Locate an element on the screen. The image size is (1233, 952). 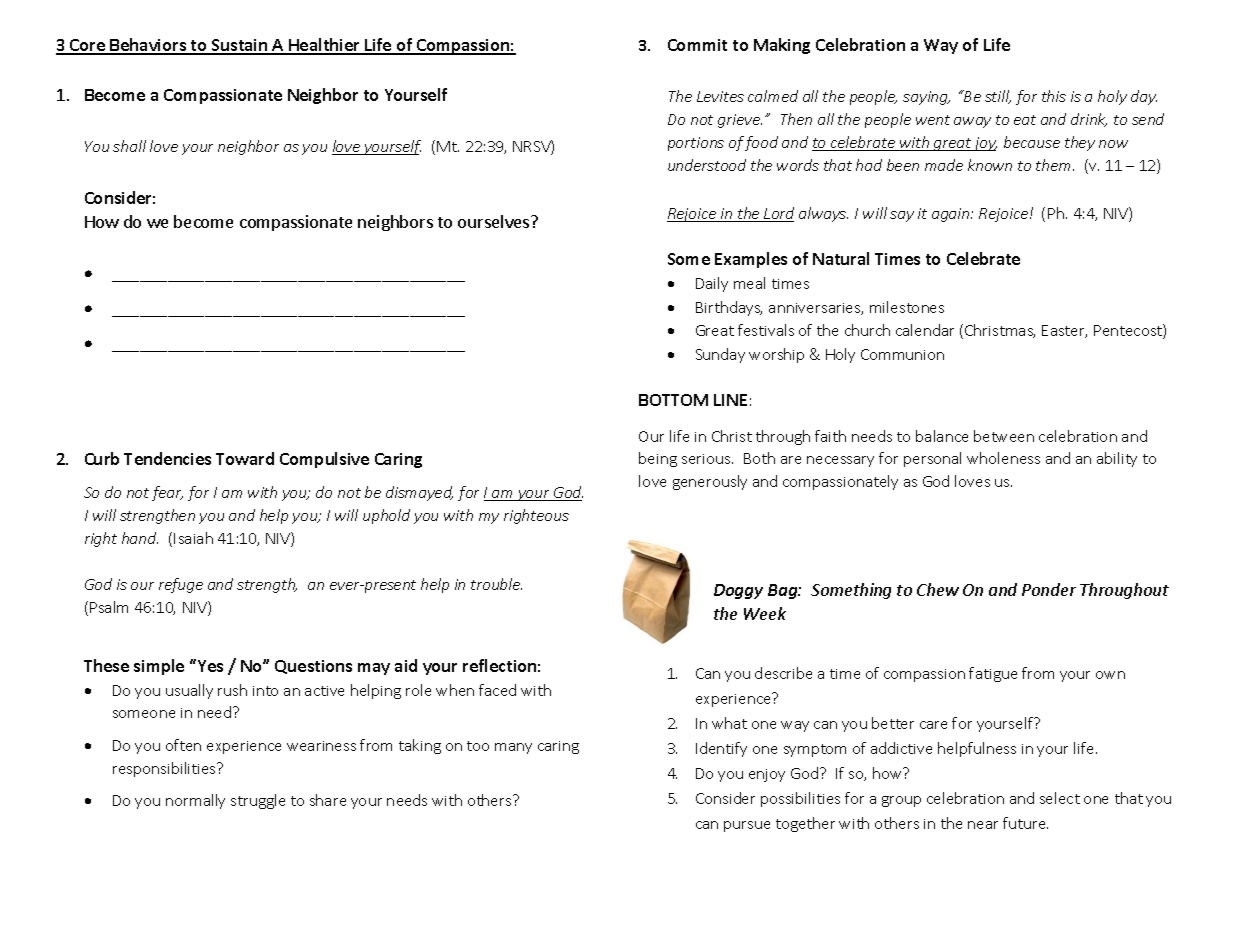
Toward is located at coordinates (245, 458).
